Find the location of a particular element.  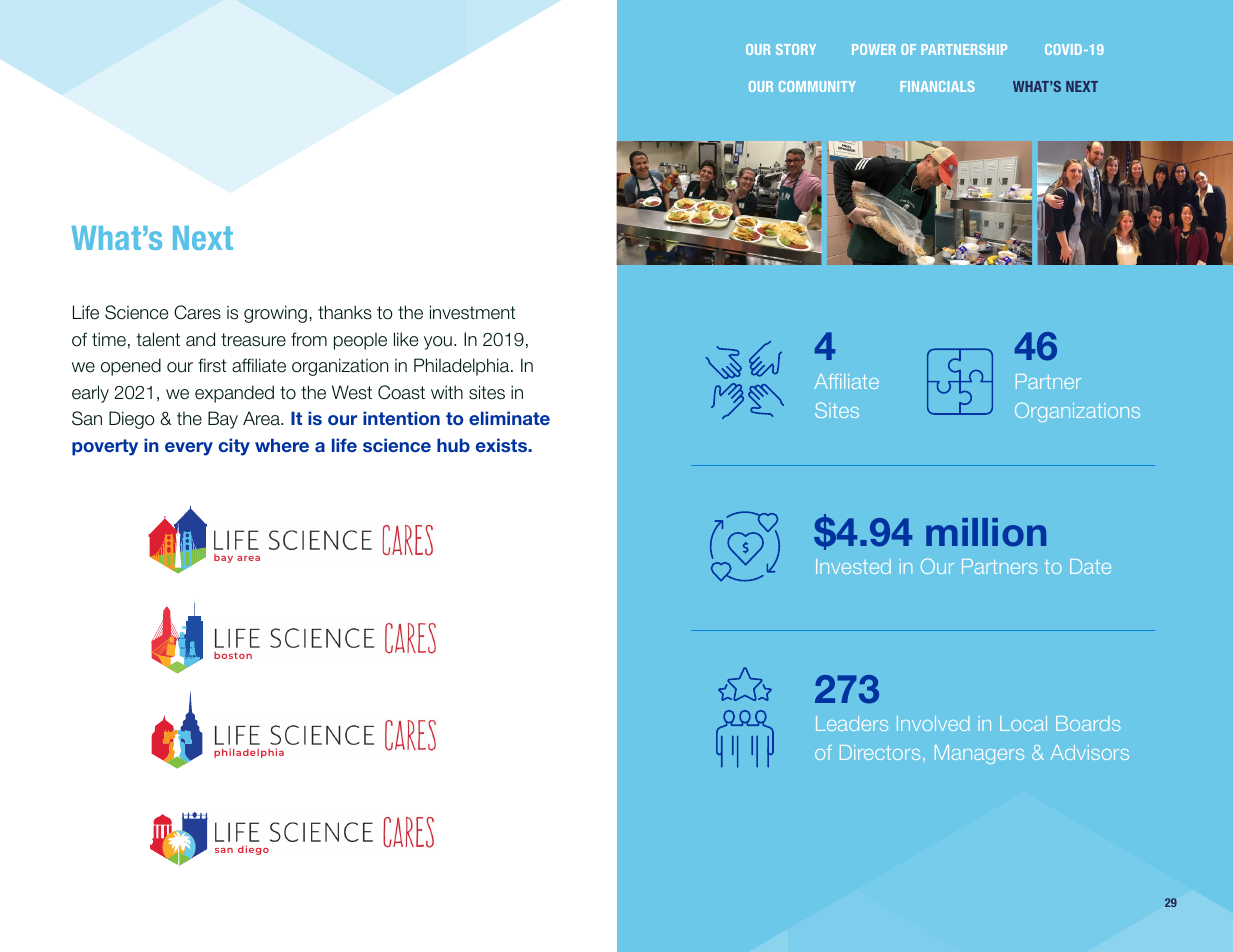

investment is located at coordinates (472, 312).
